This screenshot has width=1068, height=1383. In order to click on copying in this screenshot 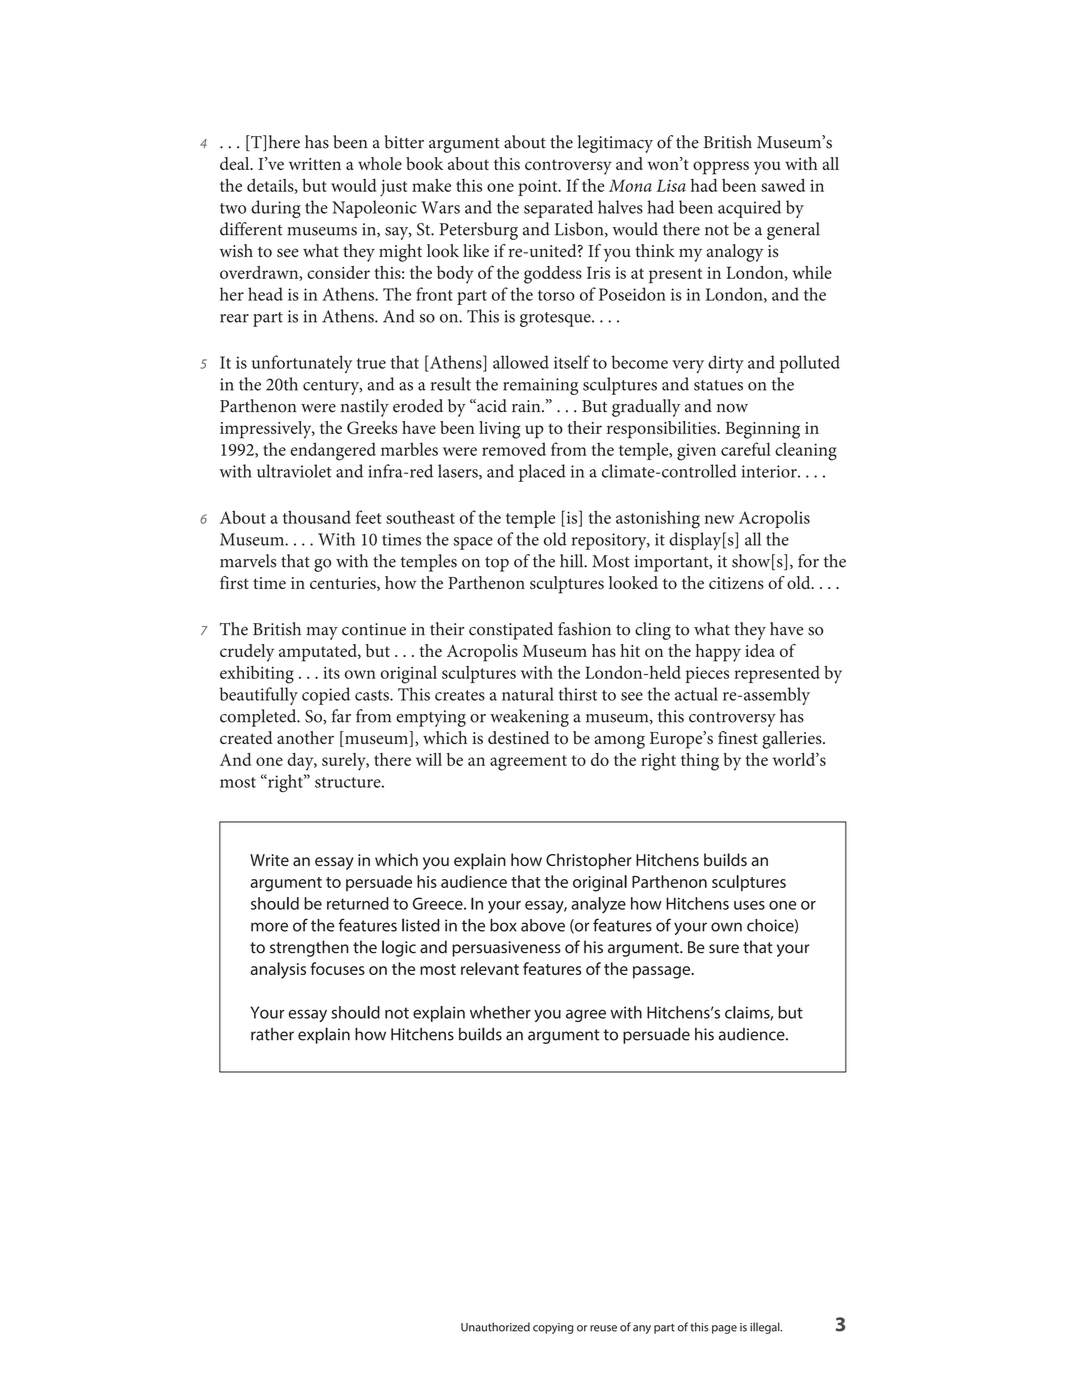, I will do `click(553, 1328)`.
